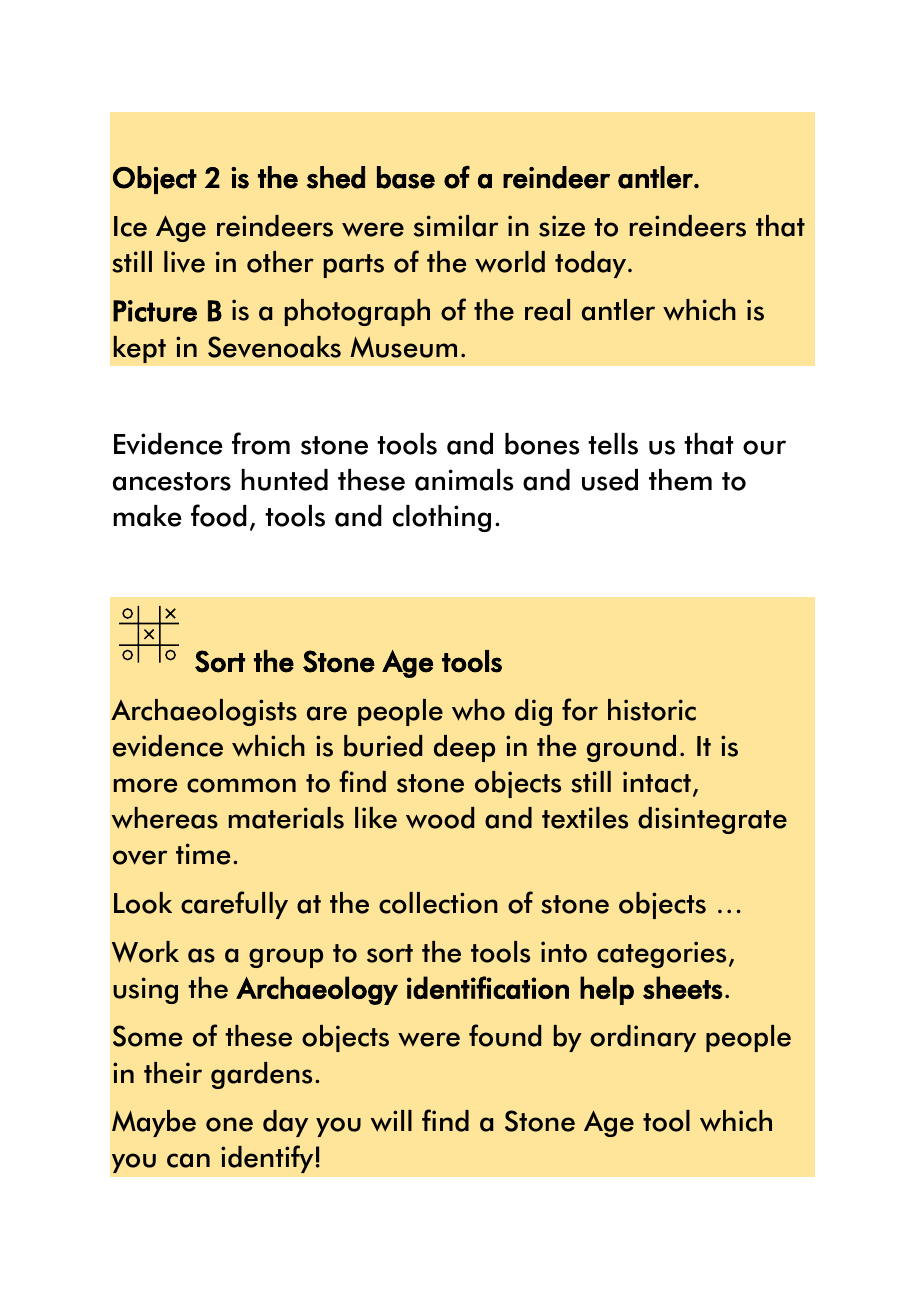 The width and height of the screenshot is (924, 1308). What do you see at coordinates (643, 1038) in the screenshot?
I see `ordinary` at bounding box center [643, 1038].
